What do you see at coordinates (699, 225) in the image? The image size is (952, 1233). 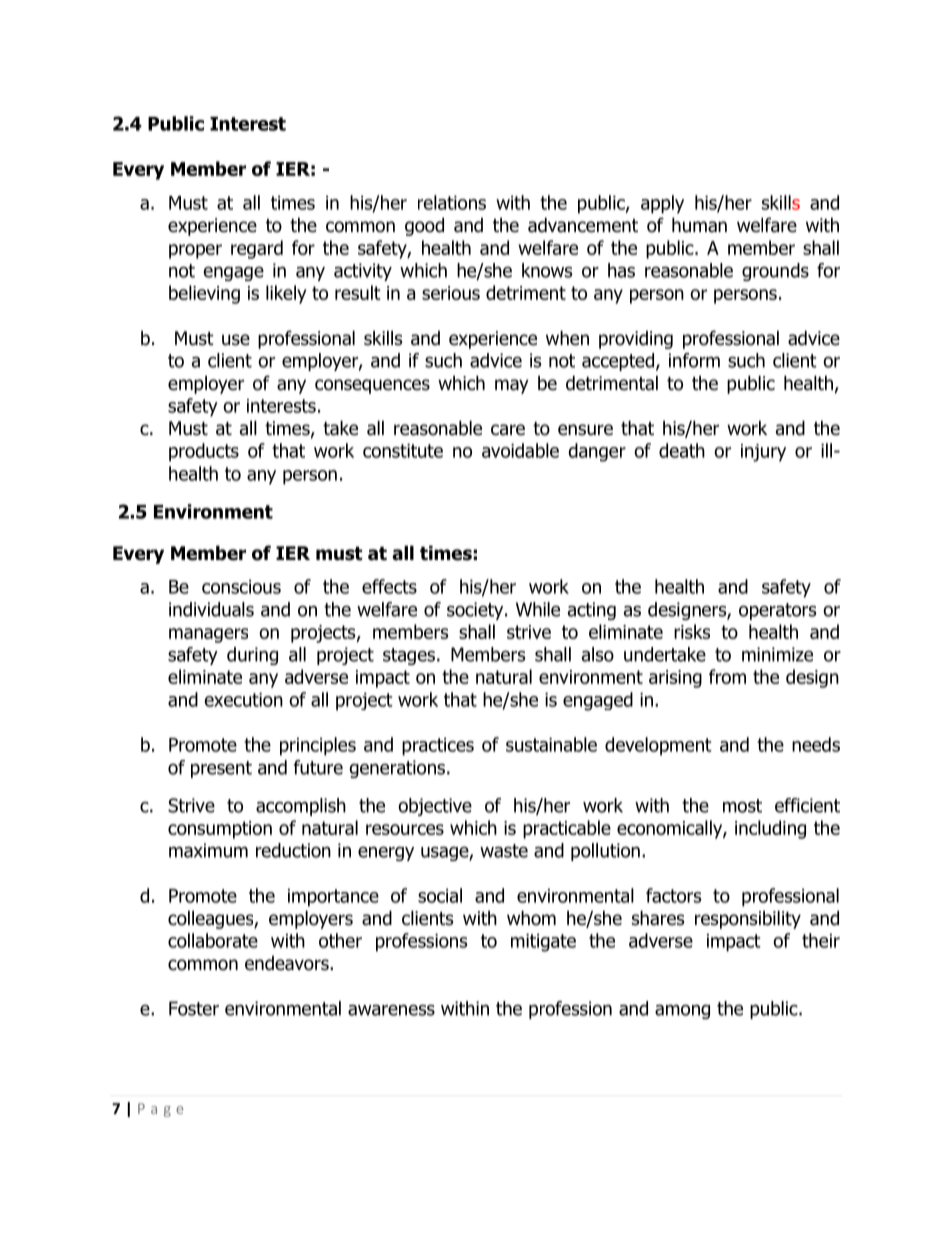 I see `human` at bounding box center [699, 225].
